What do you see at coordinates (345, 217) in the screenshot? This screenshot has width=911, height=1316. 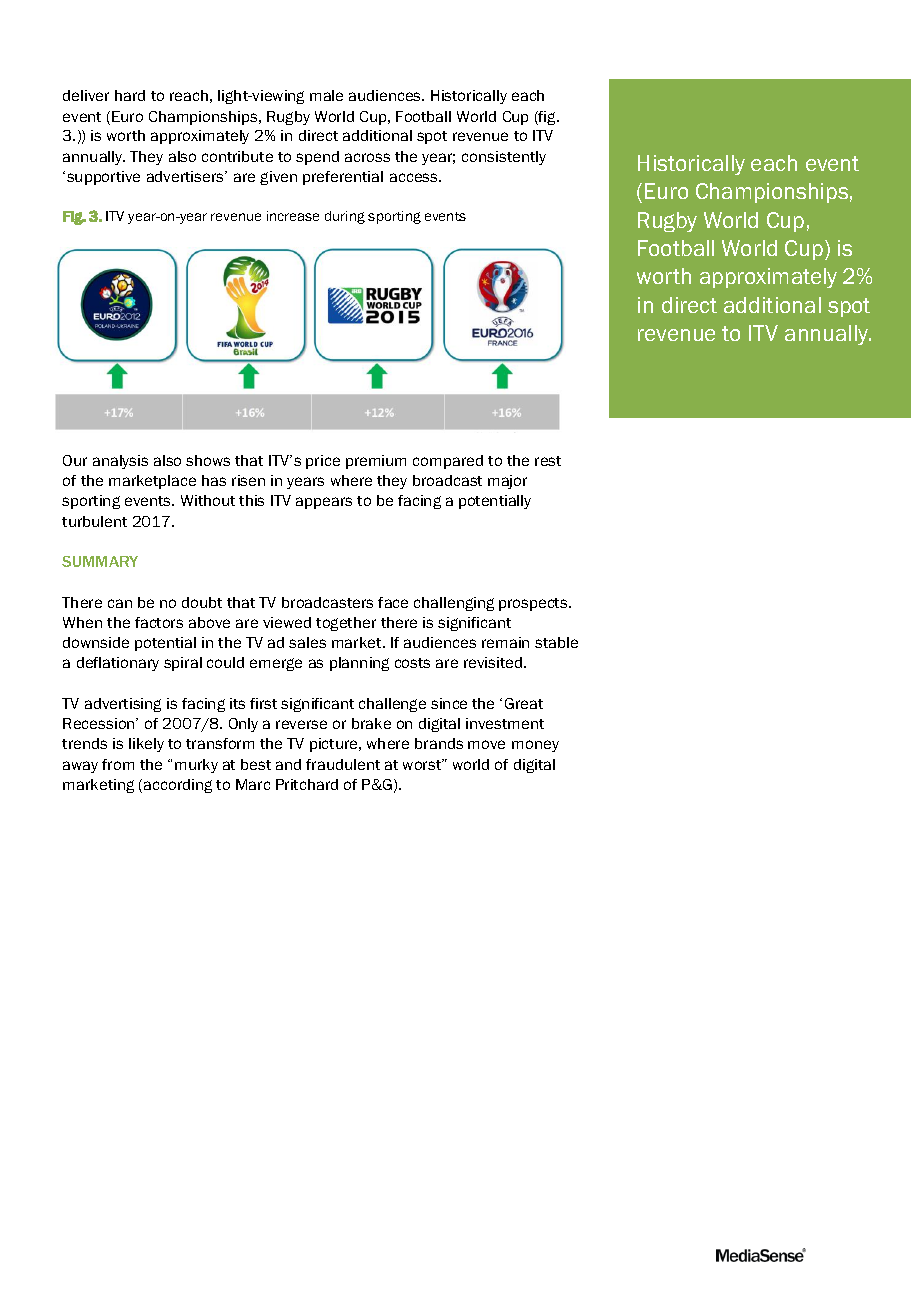 I see `during` at bounding box center [345, 217].
